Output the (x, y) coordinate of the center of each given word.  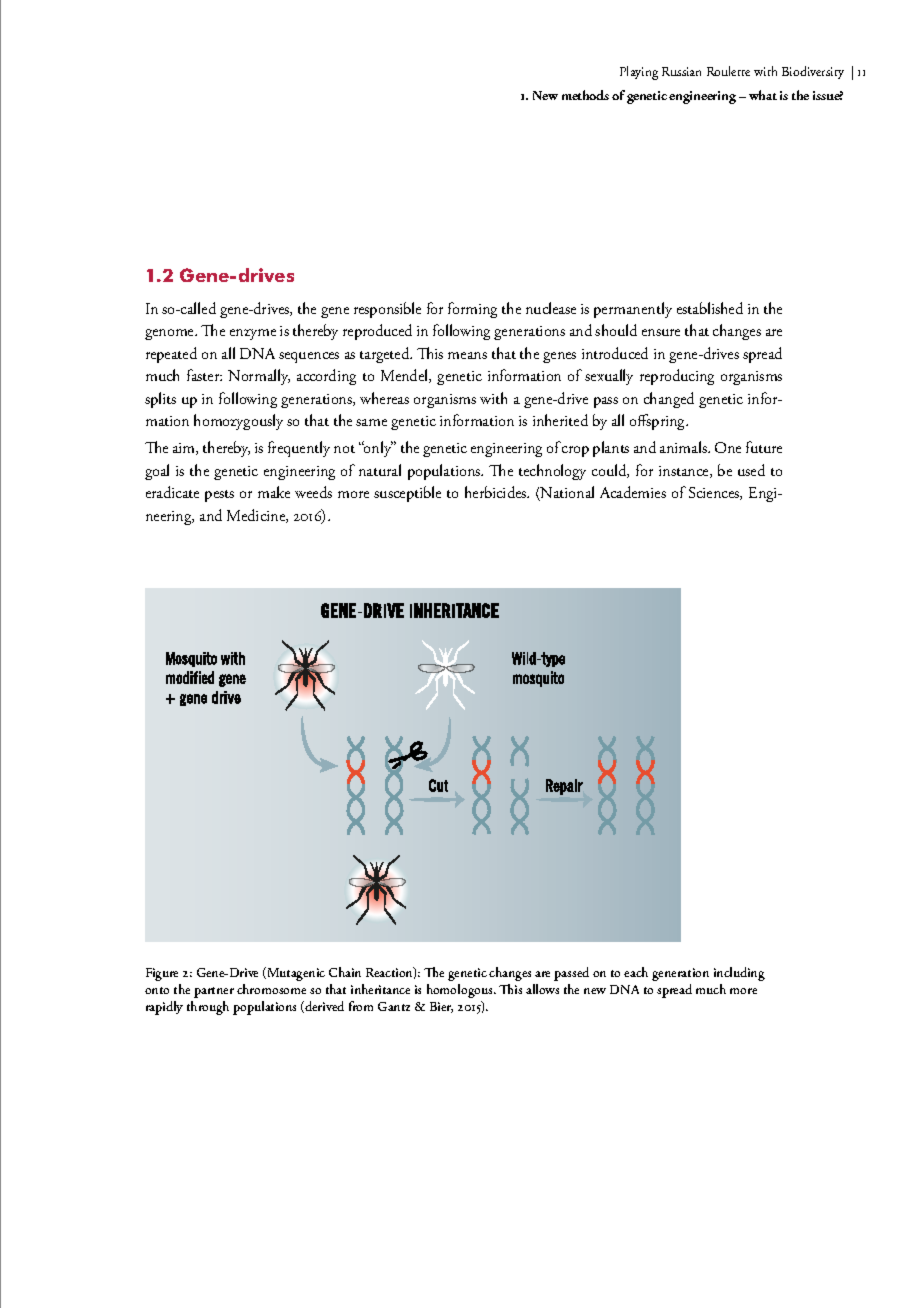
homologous (461, 991)
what (763, 95)
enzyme (253, 334)
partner (214, 992)
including (739, 974)
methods (585, 95)
